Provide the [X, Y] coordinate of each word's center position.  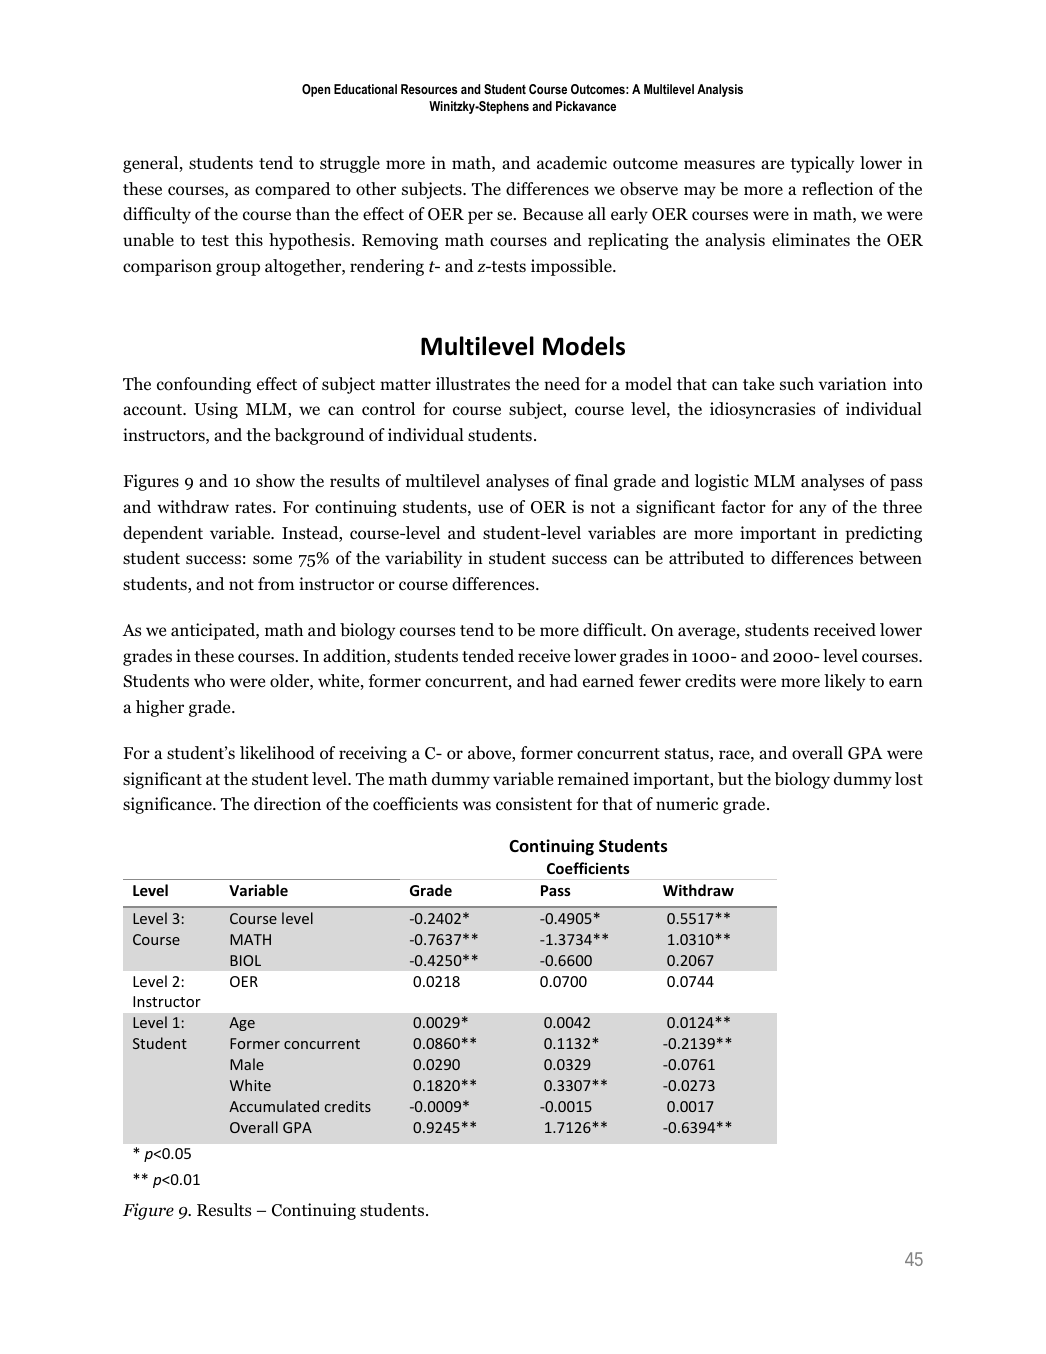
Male [247, 1064]
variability [423, 559]
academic [572, 163]
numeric [687, 803]
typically [822, 164]
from [276, 584]
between [890, 558]
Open [316, 90]
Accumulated [274, 1106]
